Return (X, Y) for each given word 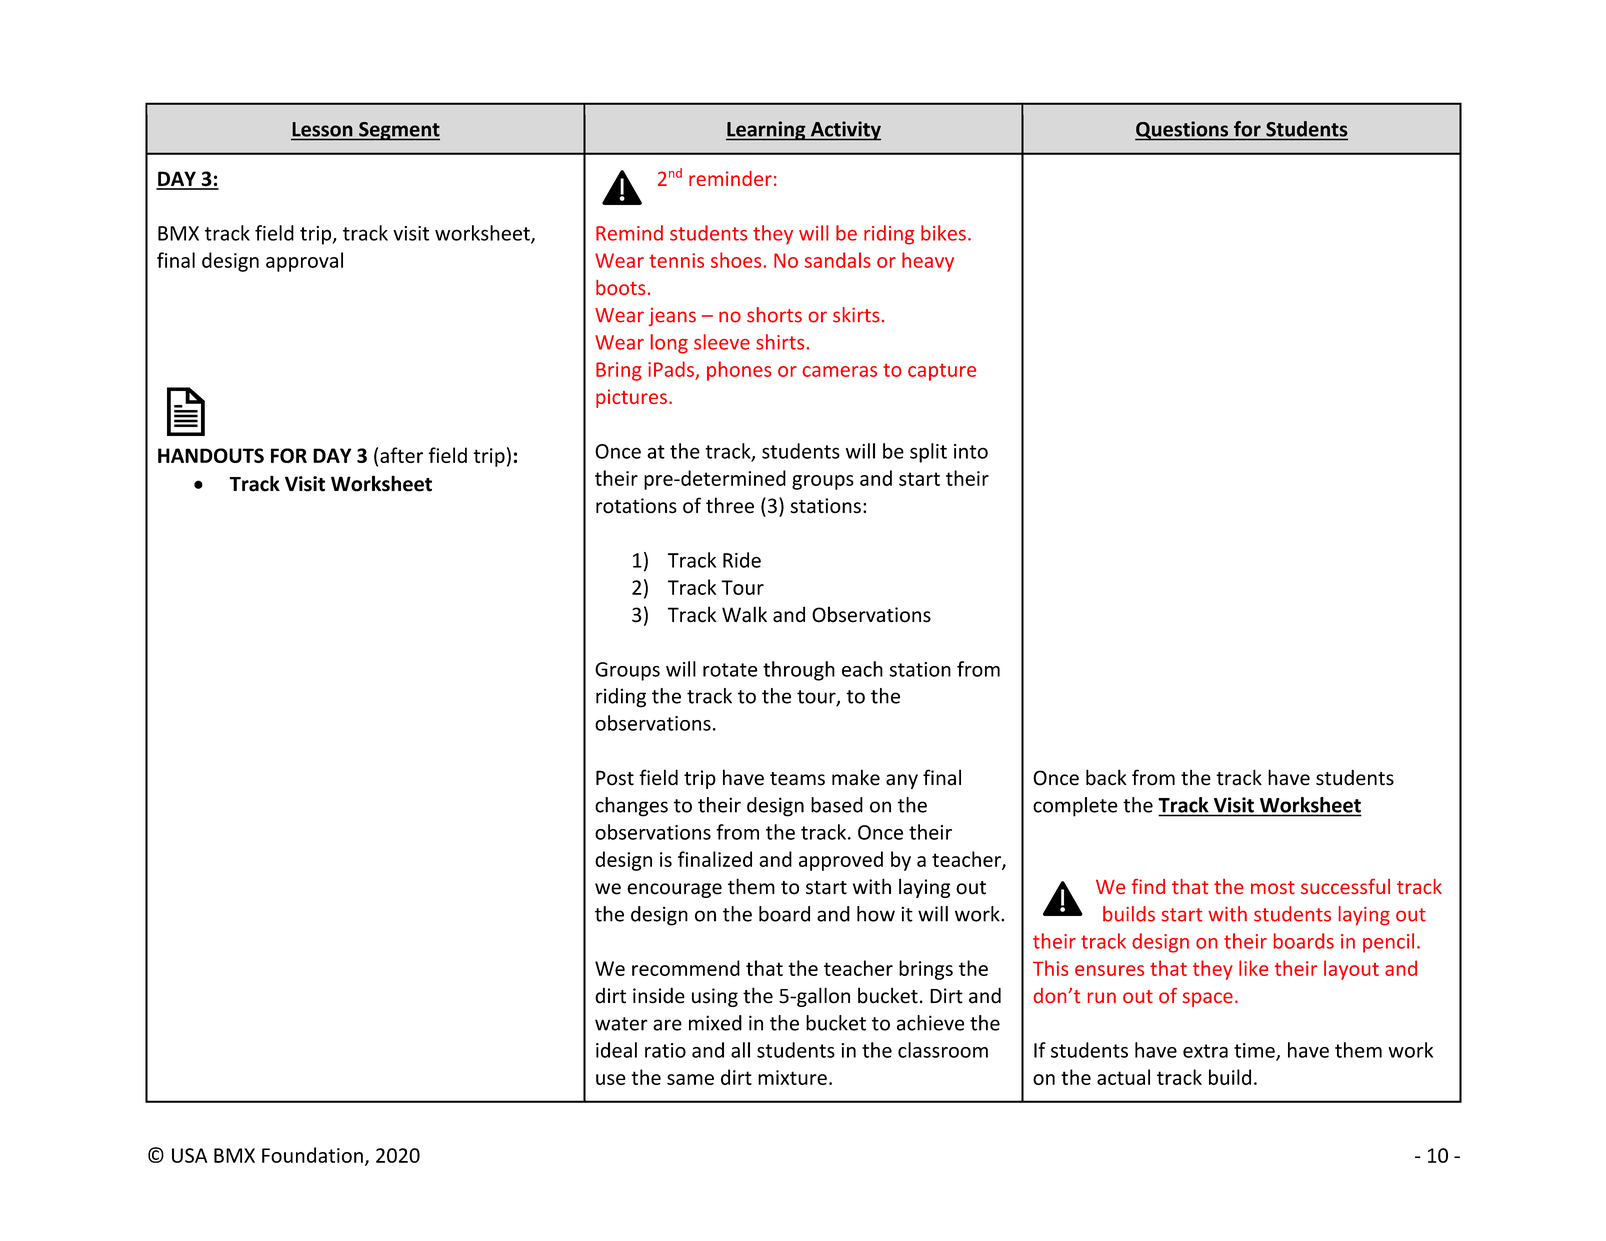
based (837, 805)
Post (615, 778)
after (401, 455)
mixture (792, 1077)
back (1106, 777)
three (730, 505)
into (971, 451)
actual (1123, 1077)
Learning (767, 131)
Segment (398, 131)
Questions (1183, 131)
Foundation (312, 1155)
